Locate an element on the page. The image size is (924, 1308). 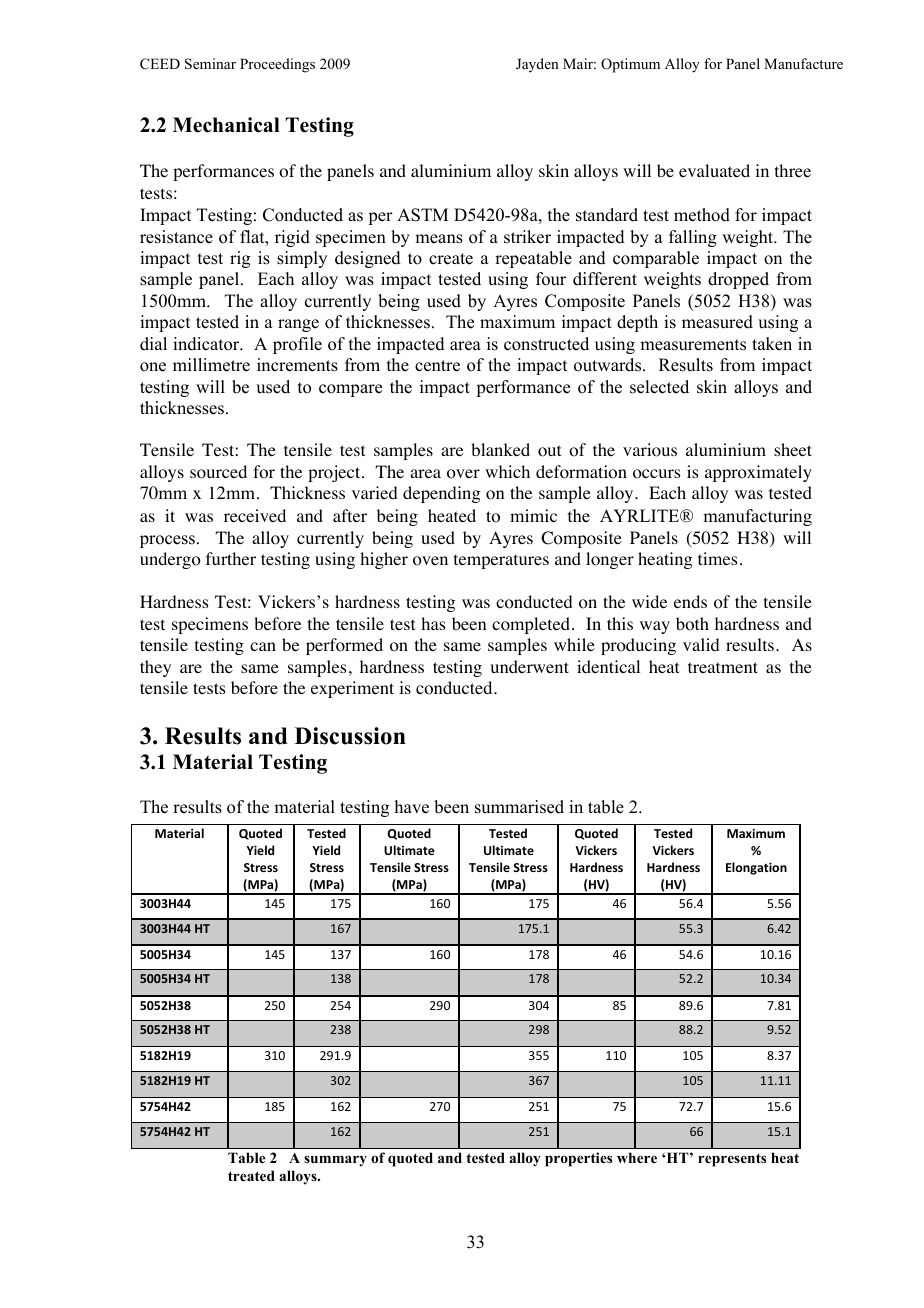
Discussion is located at coordinates (350, 736).
